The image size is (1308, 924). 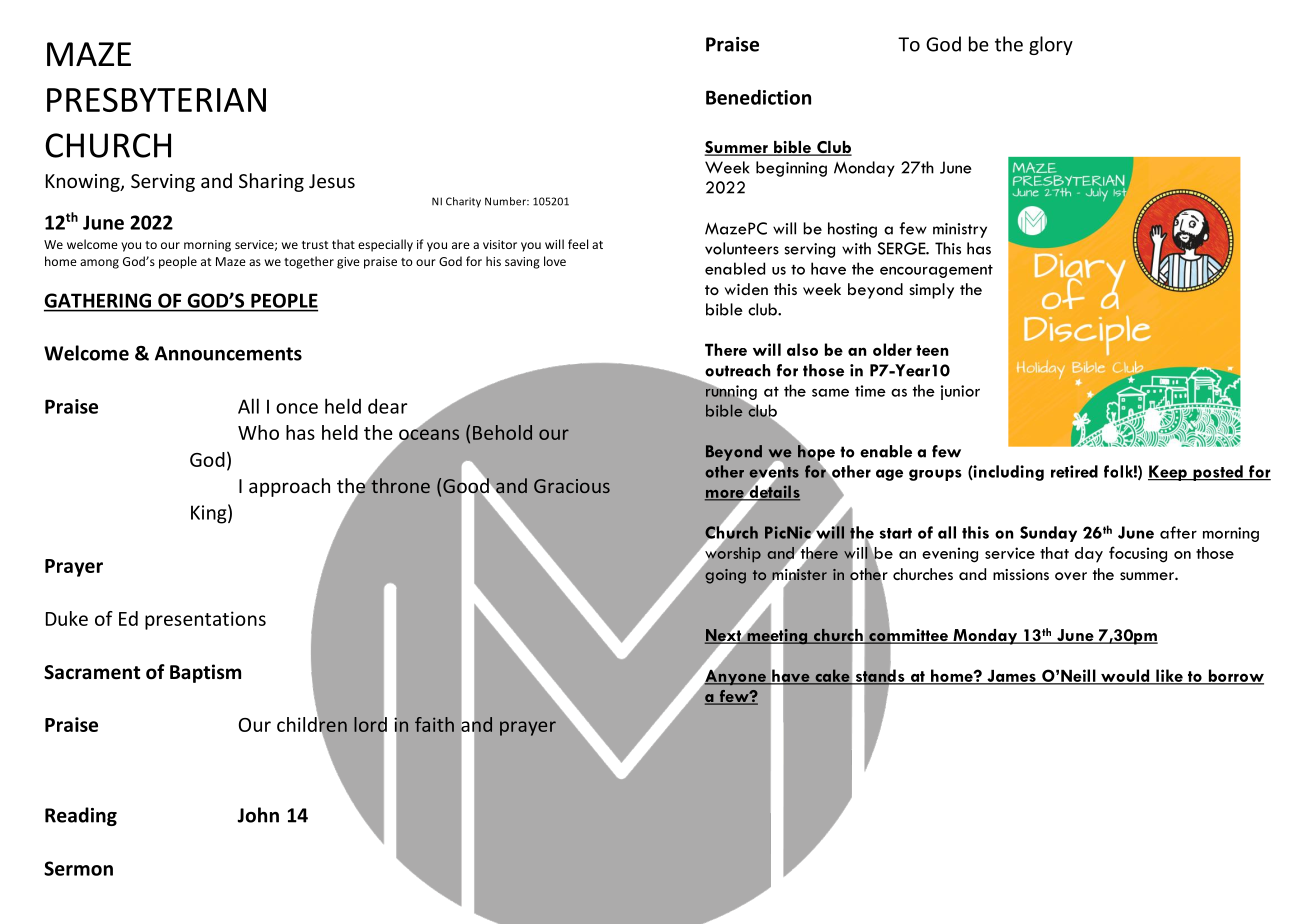 What do you see at coordinates (572, 486) in the screenshot?
I see `Gracious` at bounding box center [572, 486].
